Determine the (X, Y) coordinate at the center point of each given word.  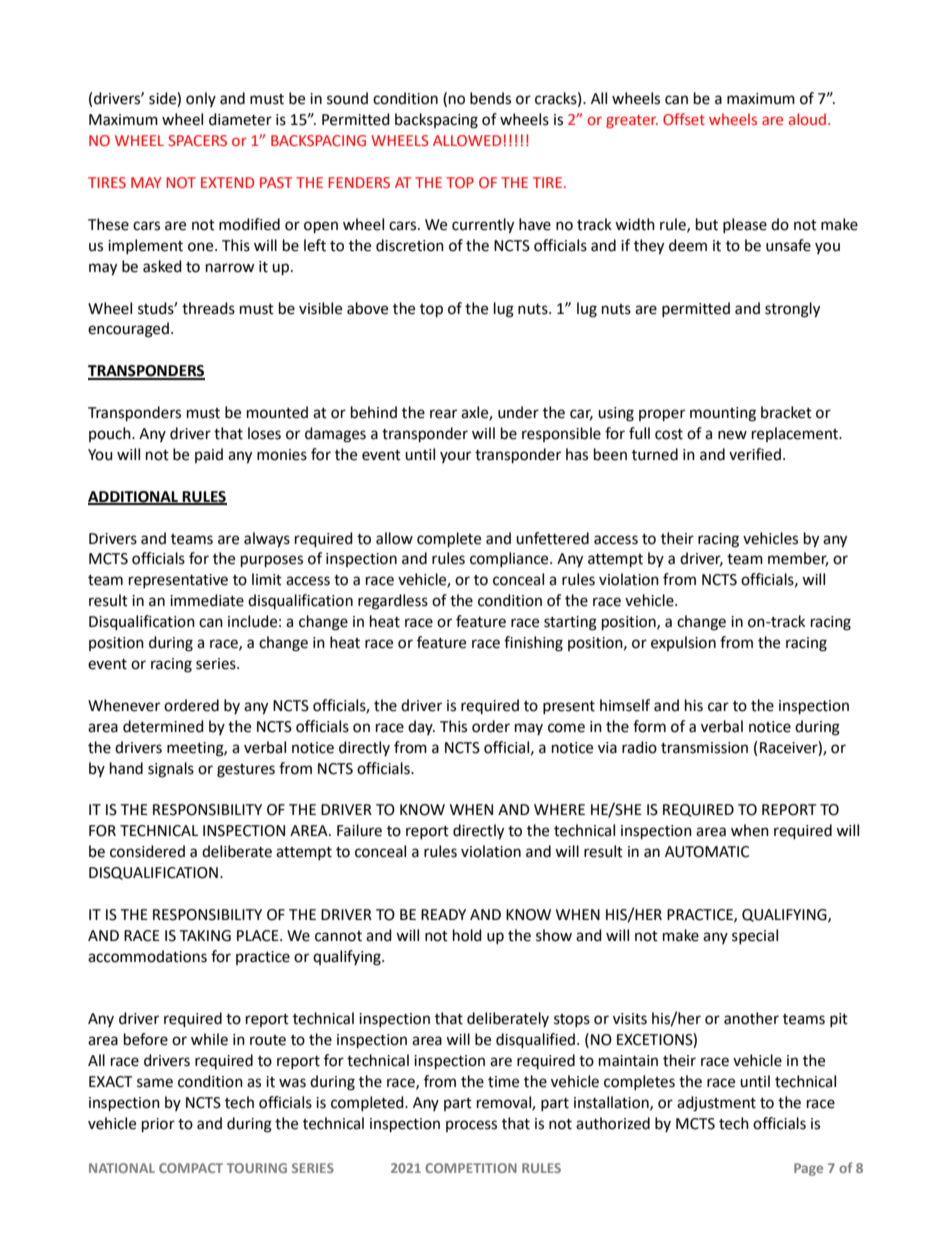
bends (490, 98)
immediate (207, 600)
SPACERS (197, 140)
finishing (533, 644)
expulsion (683, 643)
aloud (807, 119)
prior (158, 1125)
